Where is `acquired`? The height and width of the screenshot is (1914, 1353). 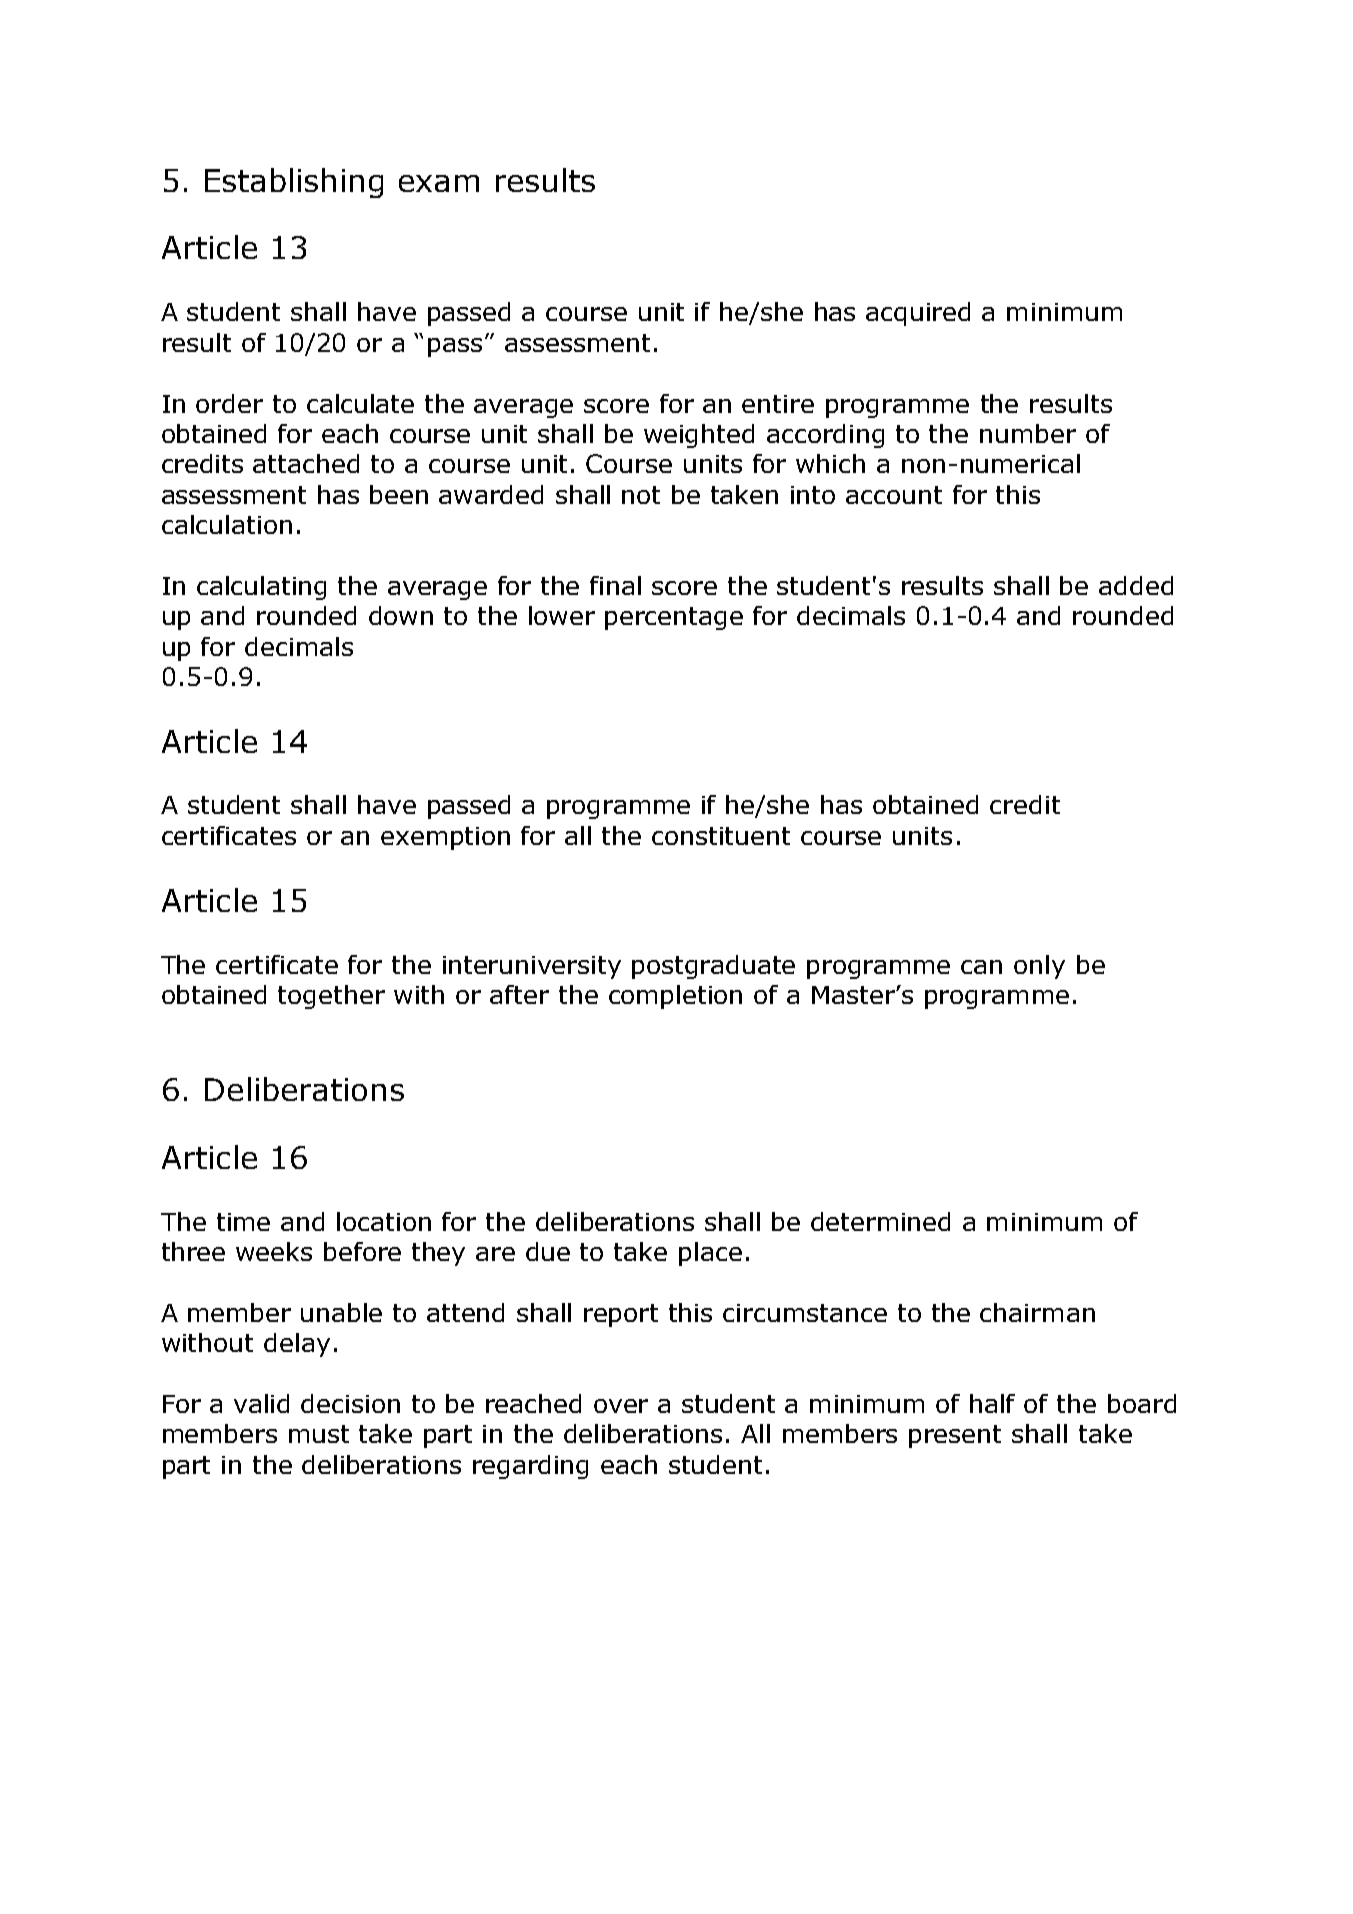
acquired is located at coordinates (918, 314).
